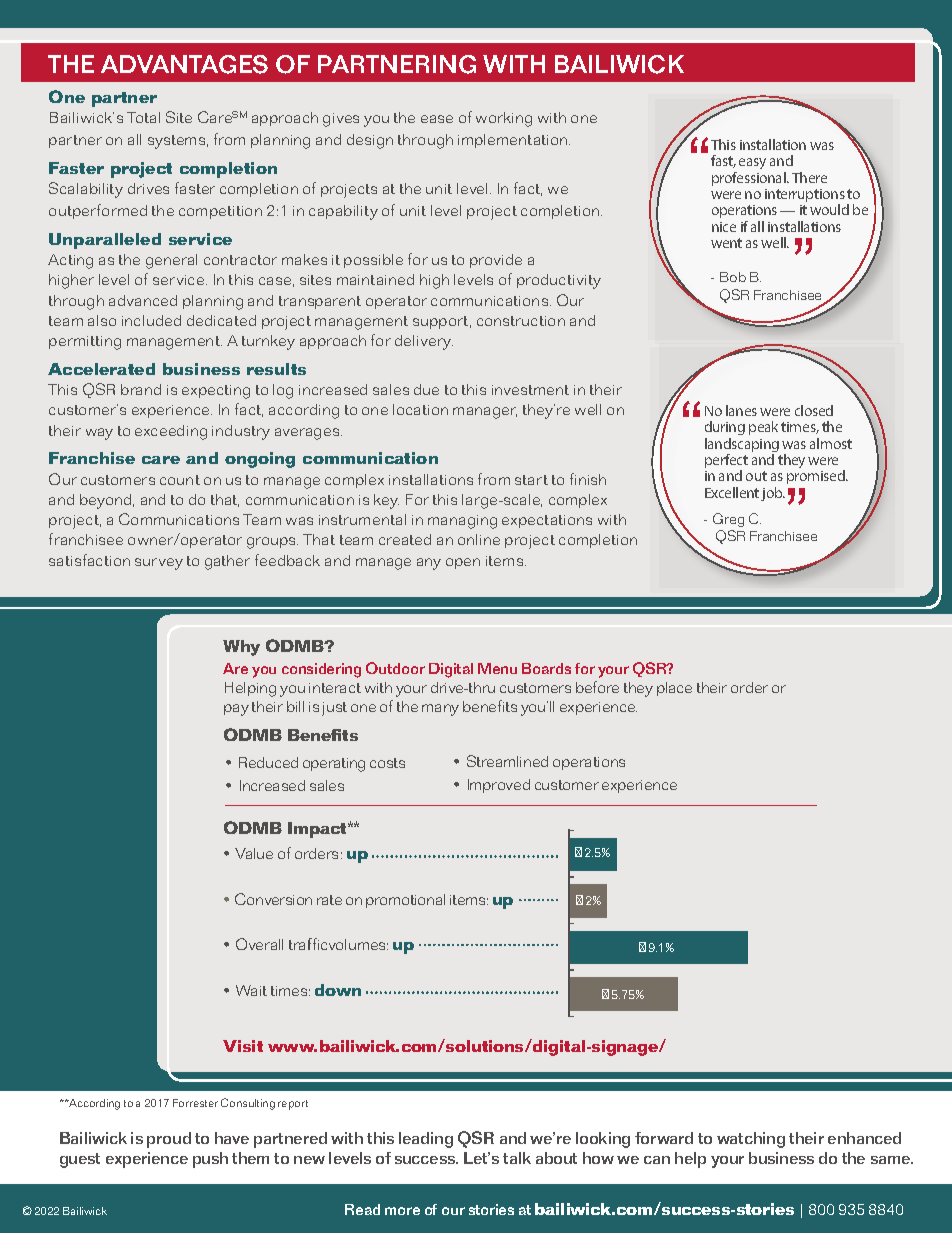  I want to click on went, so click(726, 243).
